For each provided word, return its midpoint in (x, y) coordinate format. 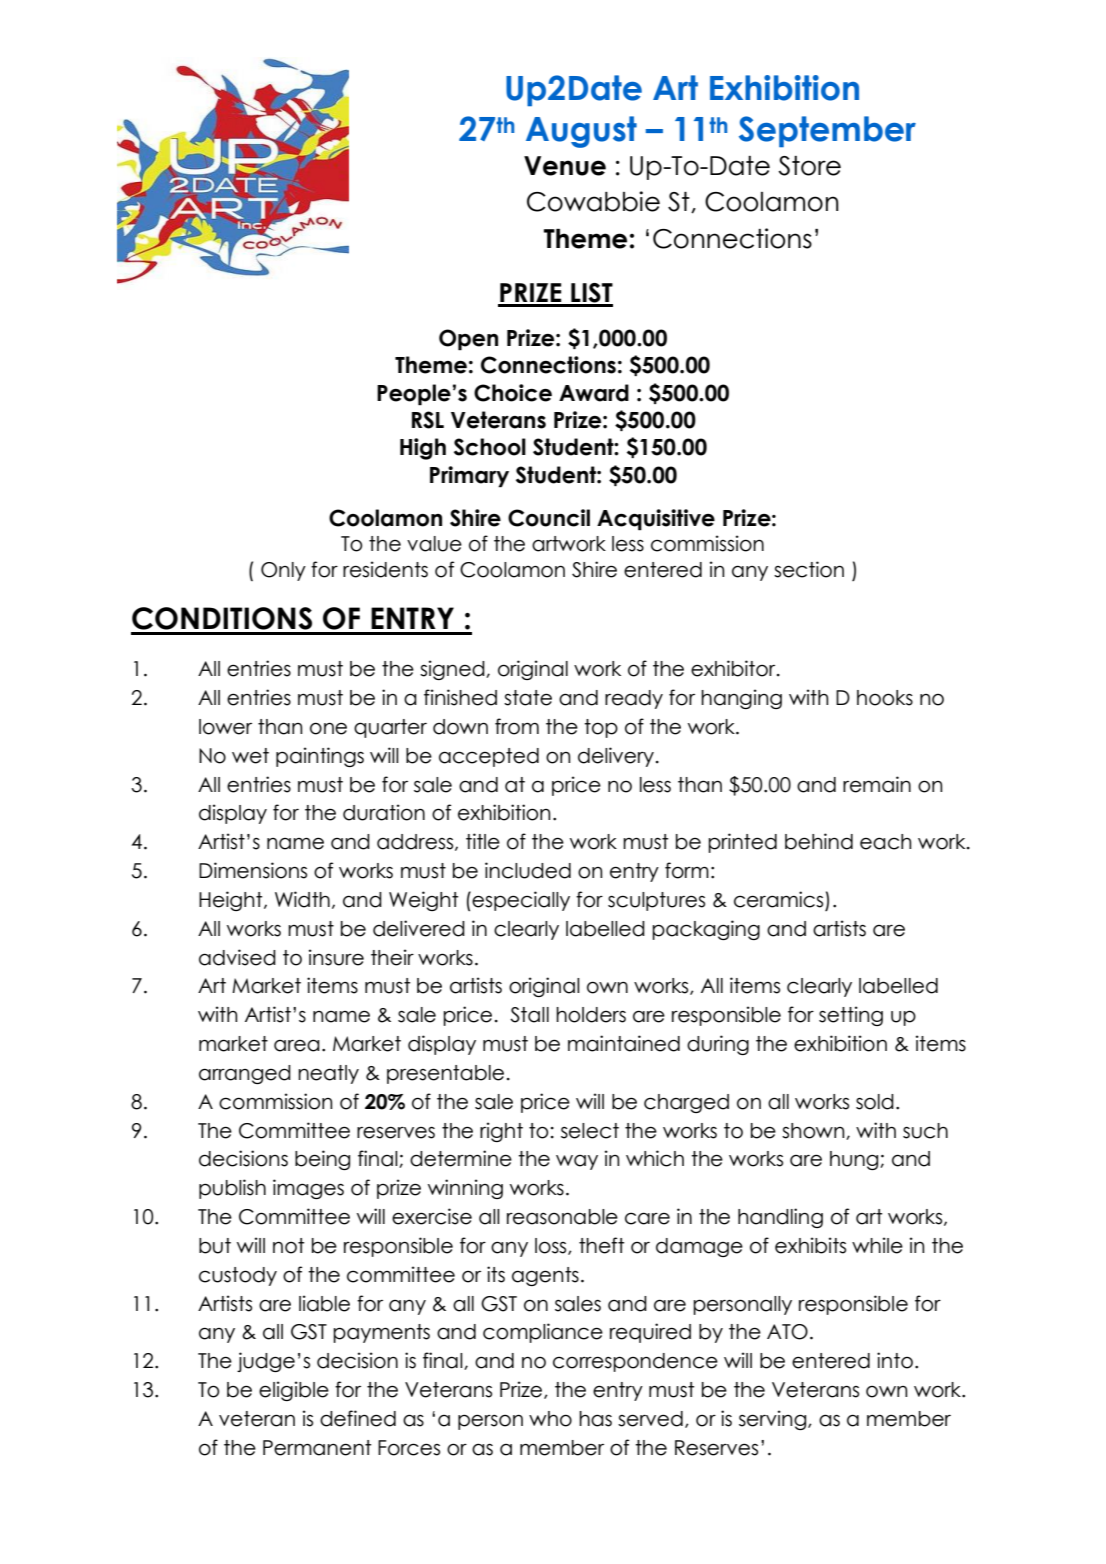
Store (809, 166)
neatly (328, 1074)
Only (283, 571)
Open (468, 340)
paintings (320, 757)
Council (549, 518)
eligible (294, 1391)
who (550, 1419)
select (590, 1131)
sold (875, 1102)
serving (774, 1420)
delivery (617, 757)
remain (877, 784)
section (809, 569)
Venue (565, 166)
